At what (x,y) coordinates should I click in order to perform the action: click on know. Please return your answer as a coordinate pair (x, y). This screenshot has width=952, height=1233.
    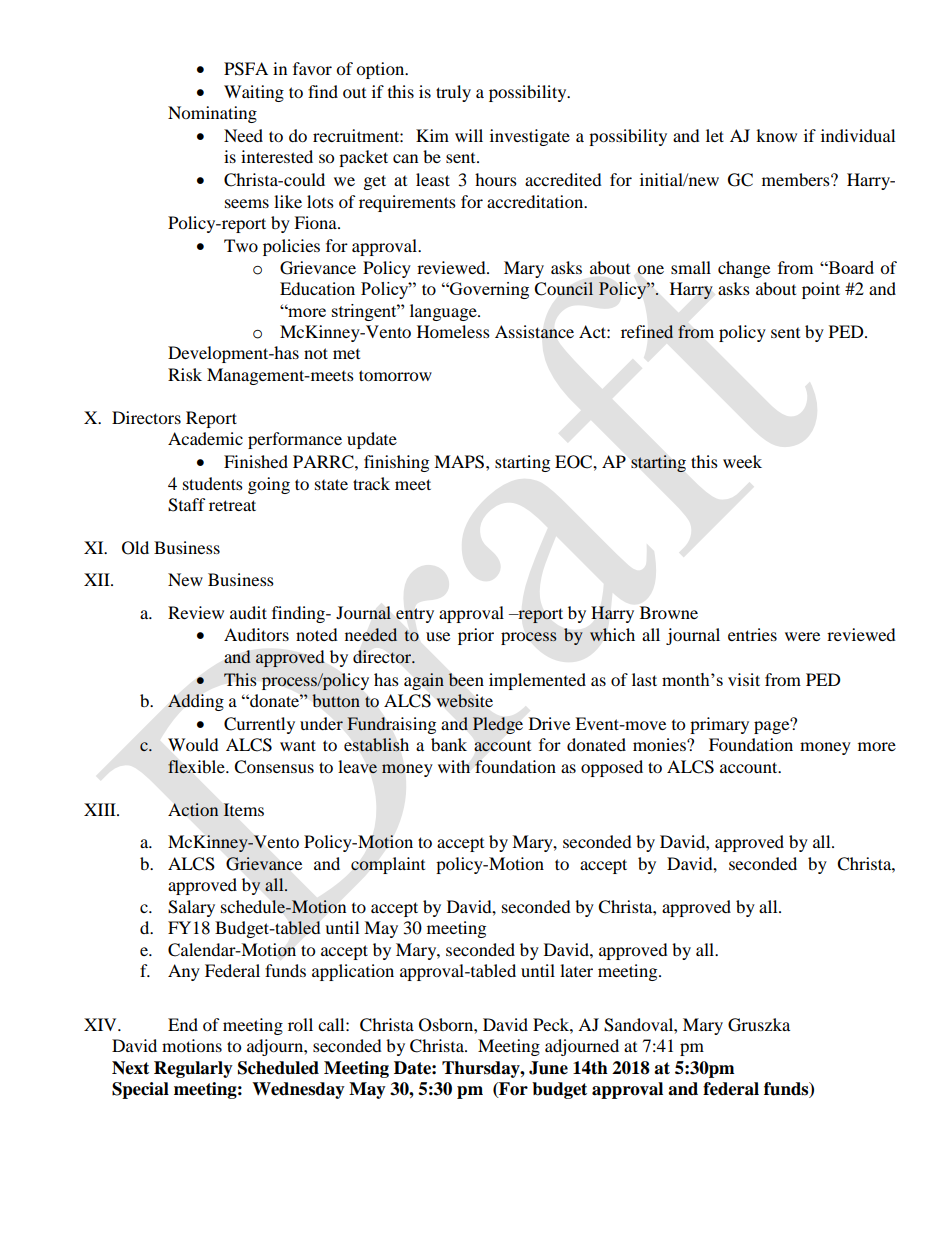
    Looking at the image, I should click on (776, 135).
